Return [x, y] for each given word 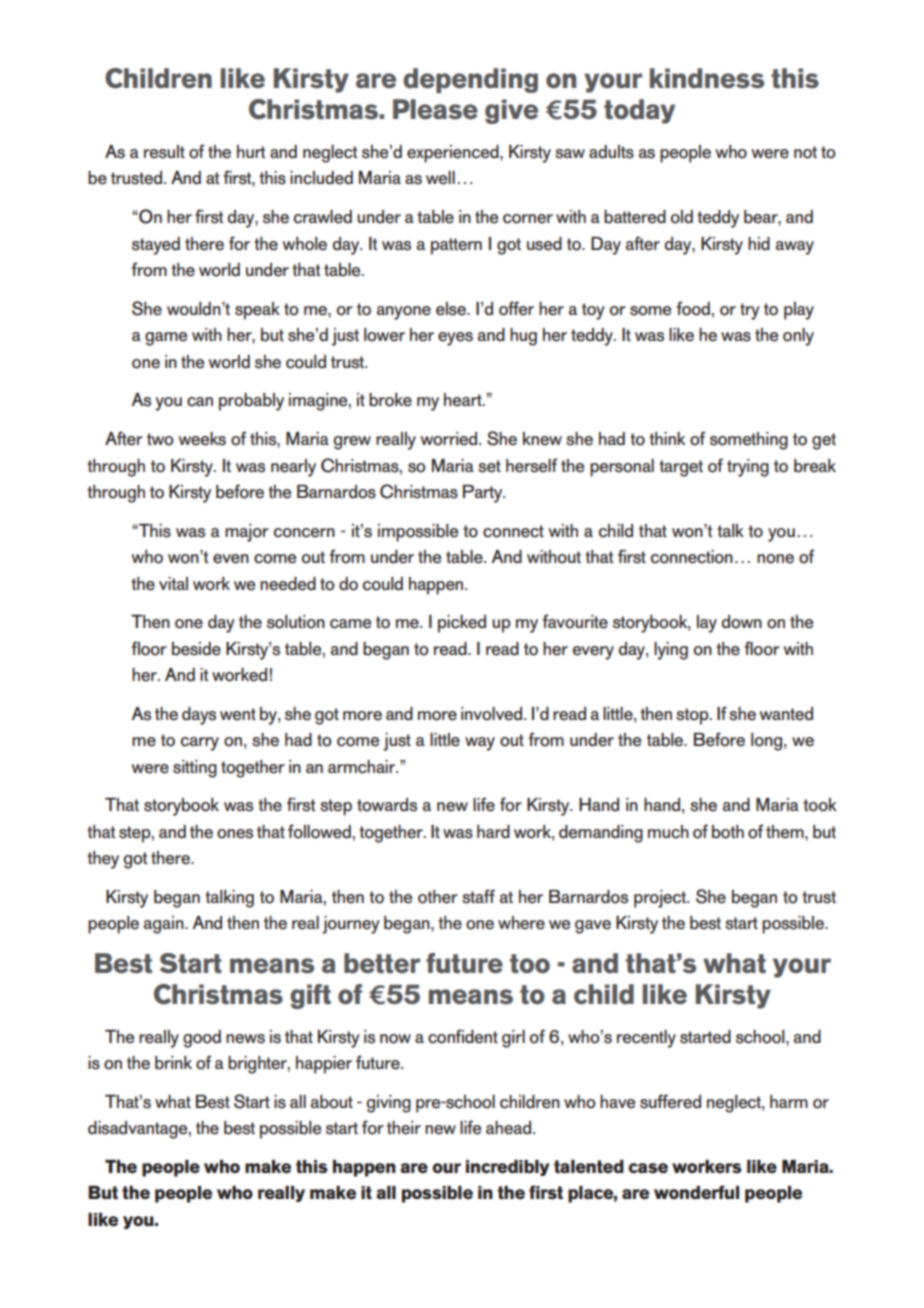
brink [173, 1063]
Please [435, 109]
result [164, 152]
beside [196, 649]
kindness [707, 78]
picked [462, 624]
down [742, 622]
